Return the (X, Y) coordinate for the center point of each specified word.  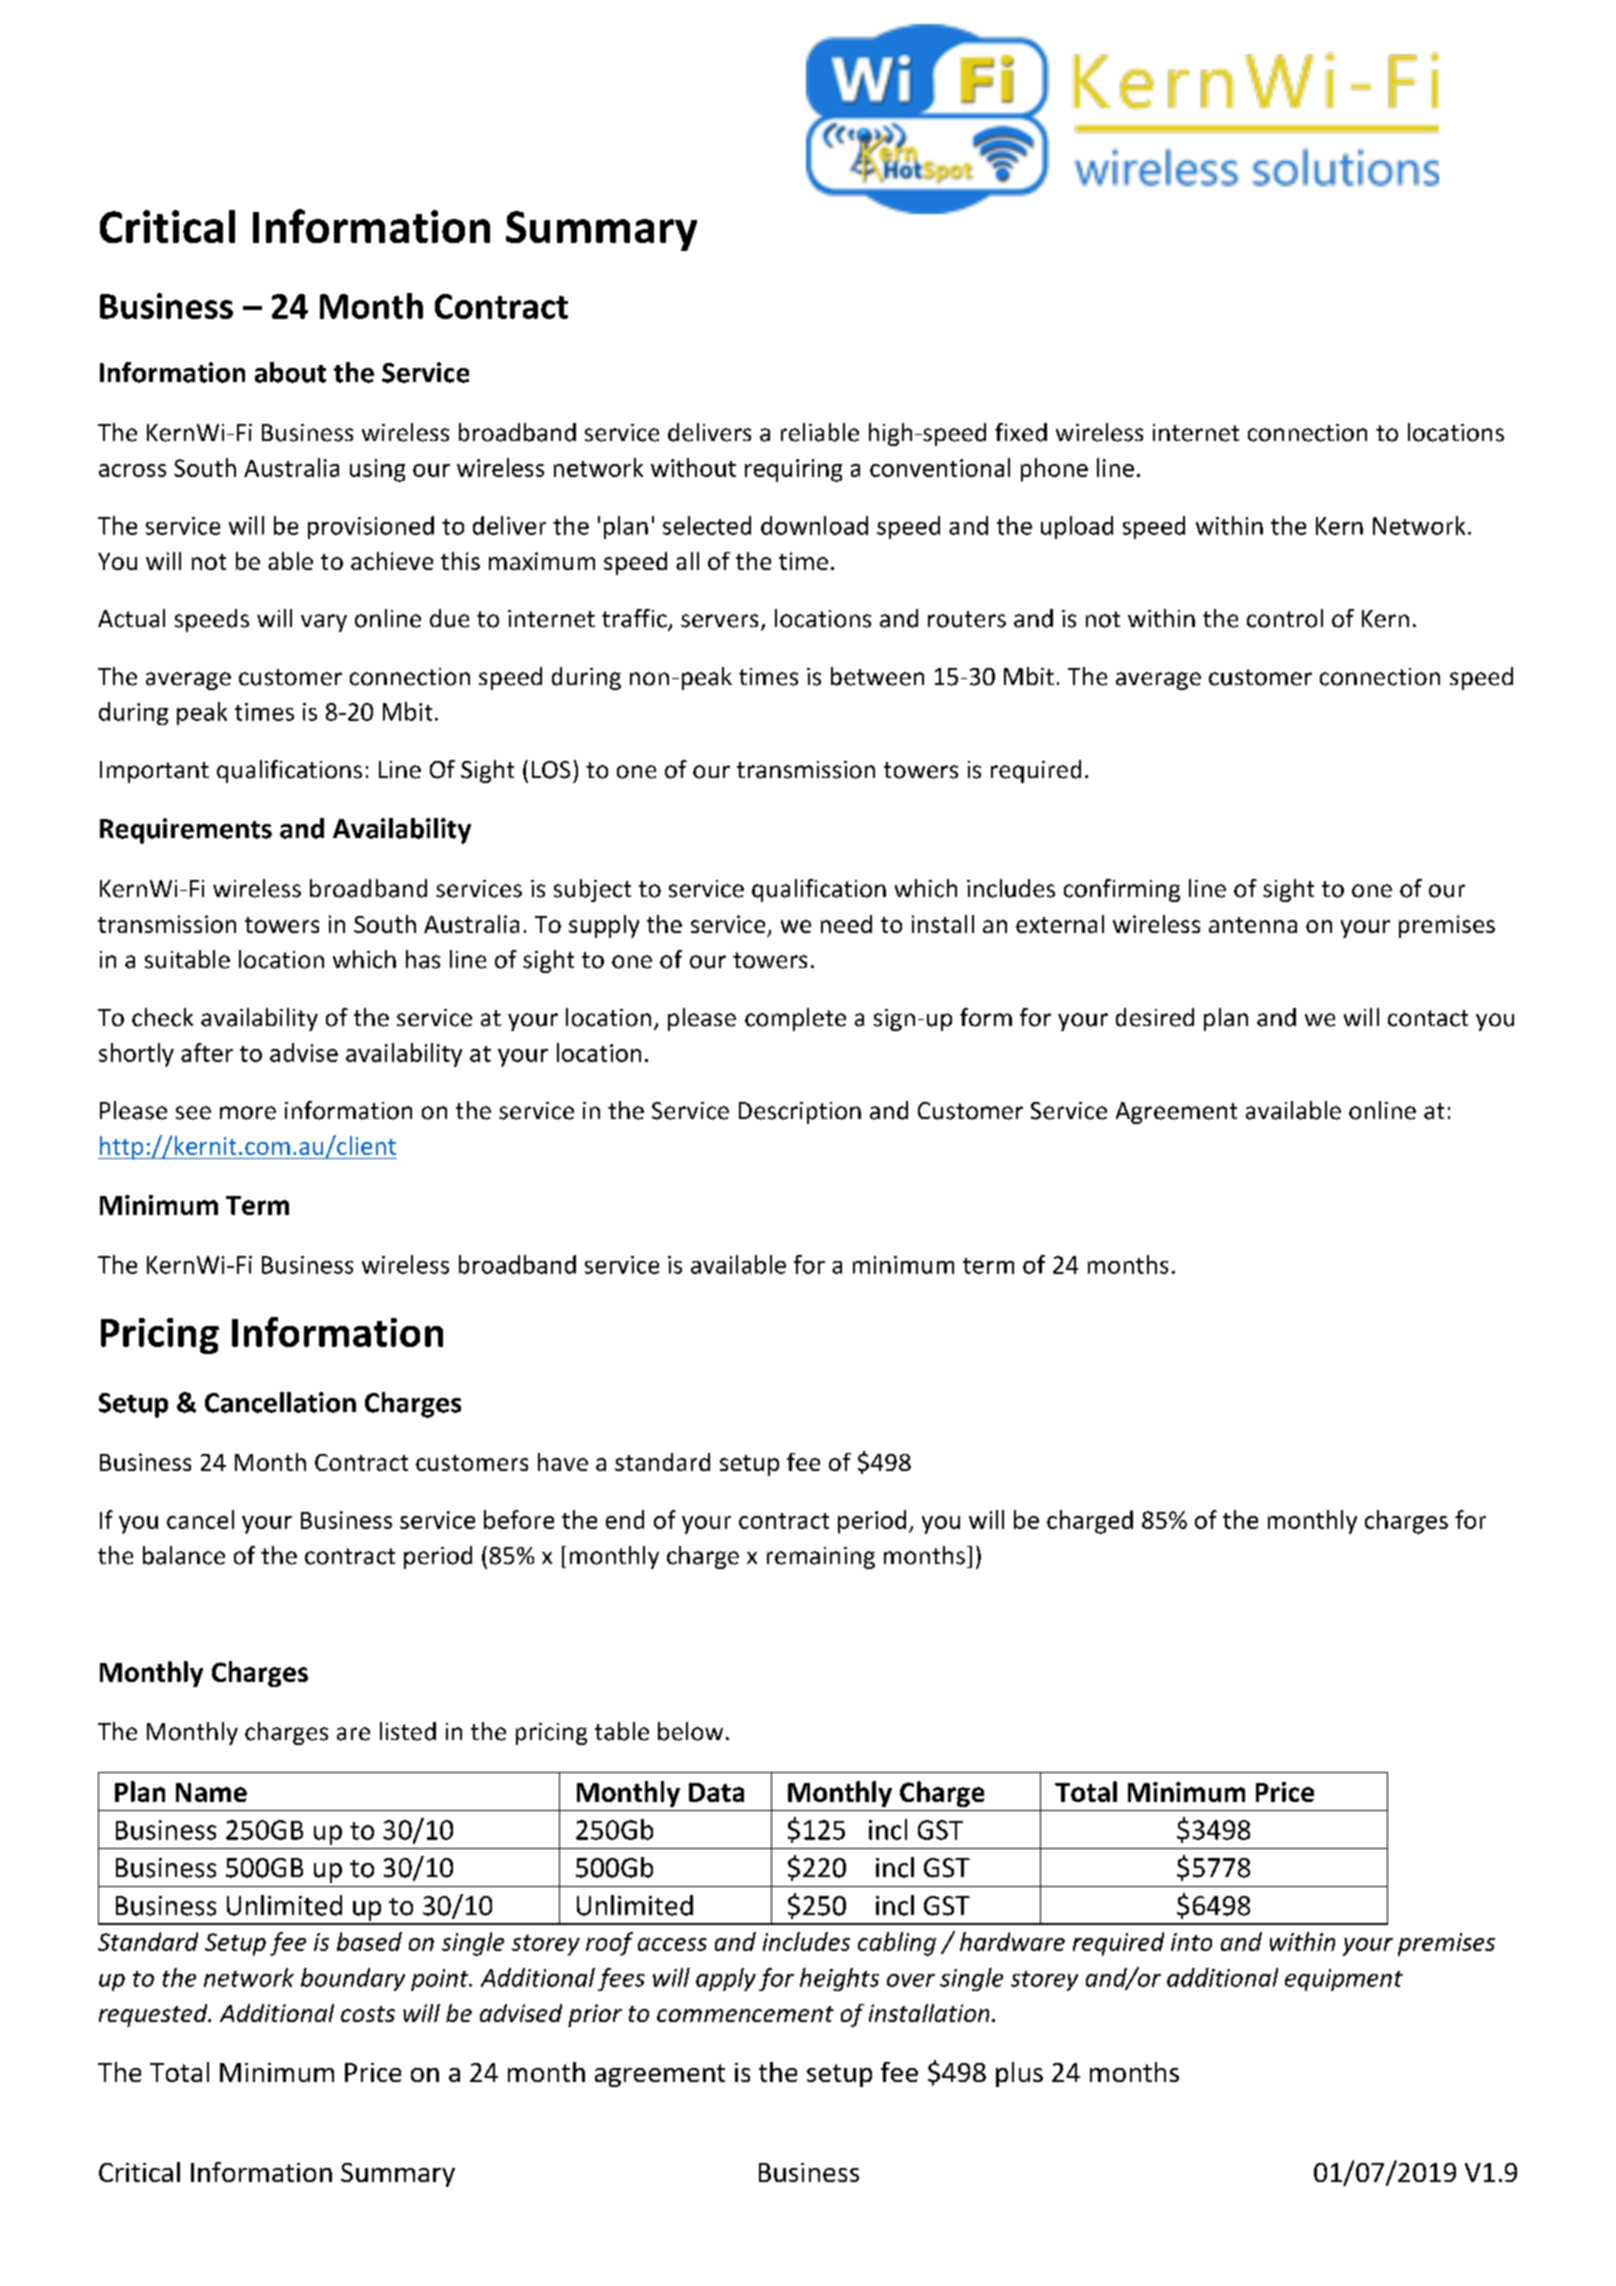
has (423, 959)
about (290, 372)
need (846, 924)
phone (1054, 470)
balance (184, 1555)
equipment (1344, 1980)
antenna (1253, 925)
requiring (793, 470)
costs (368, 2014)
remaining (821, 1558)
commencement (745, 2014)
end (625, 1519)
